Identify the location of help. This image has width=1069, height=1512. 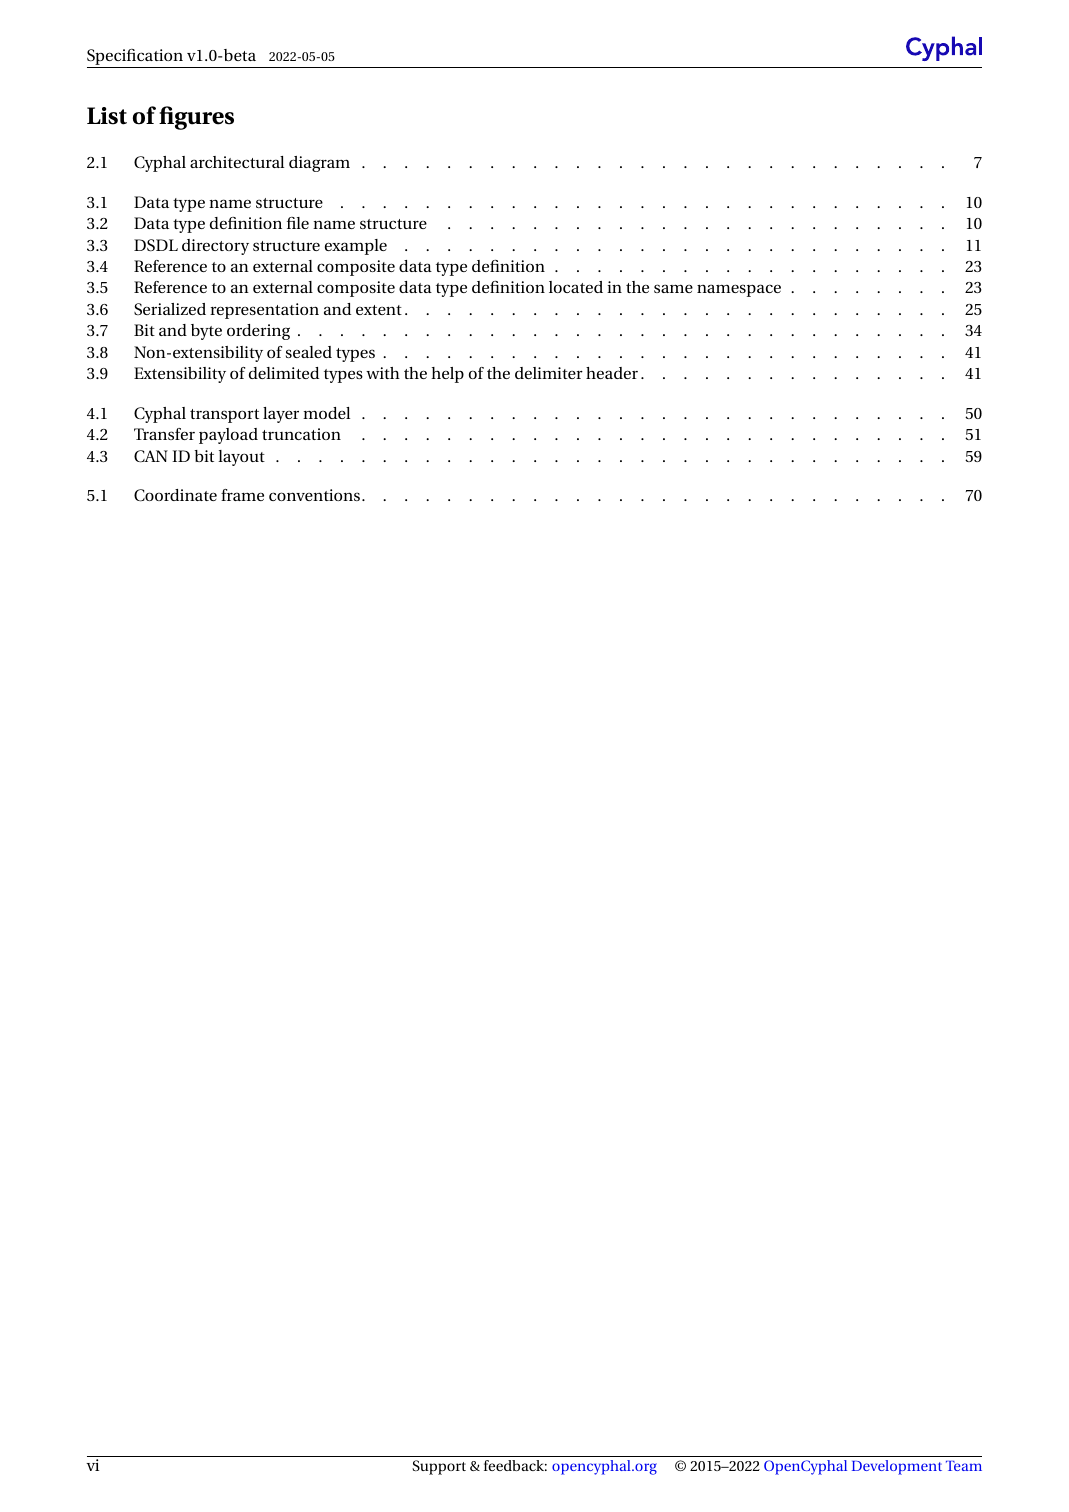
(447, 375).
